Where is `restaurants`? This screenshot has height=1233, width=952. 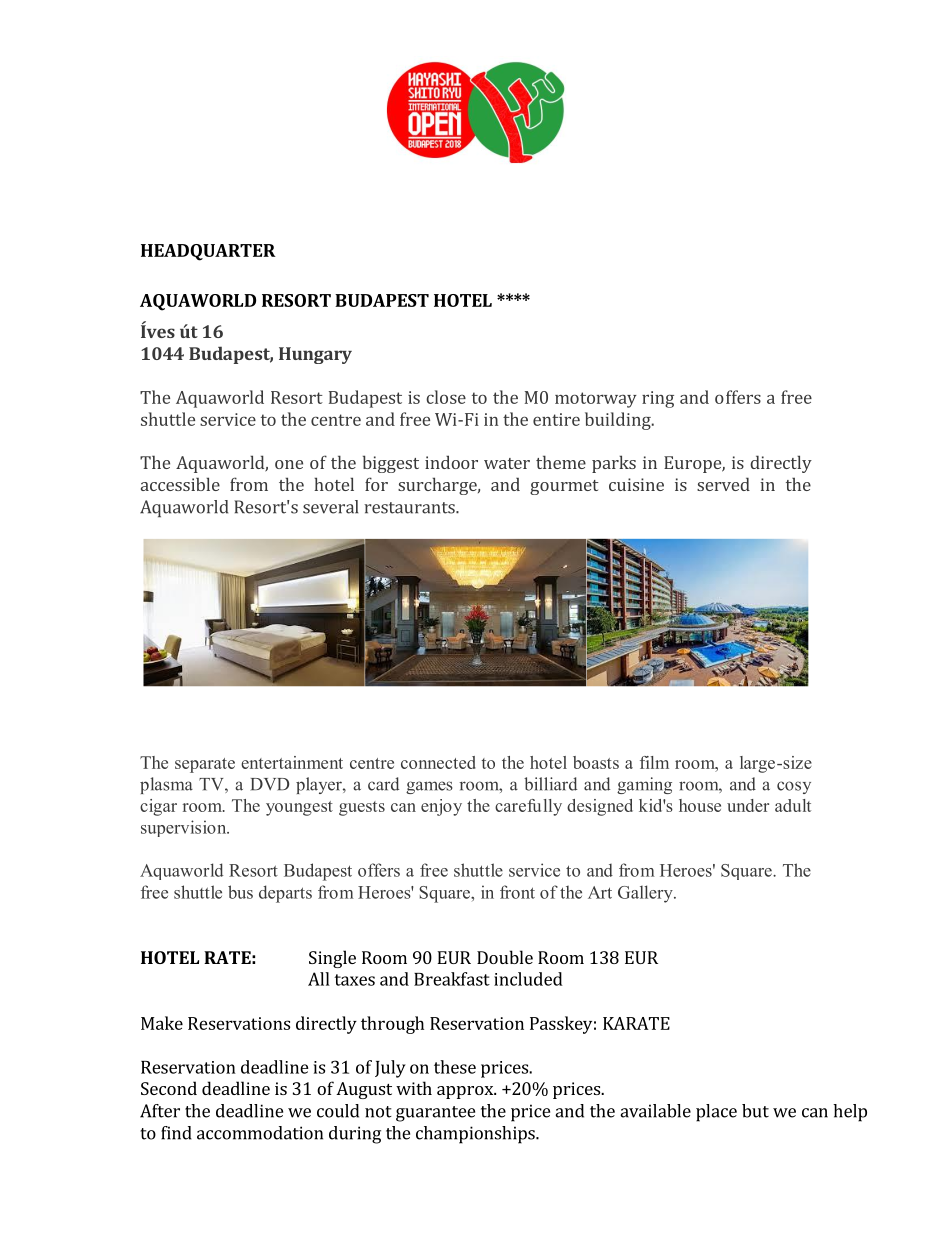 restaurants is located at coordinates (410, 508).
